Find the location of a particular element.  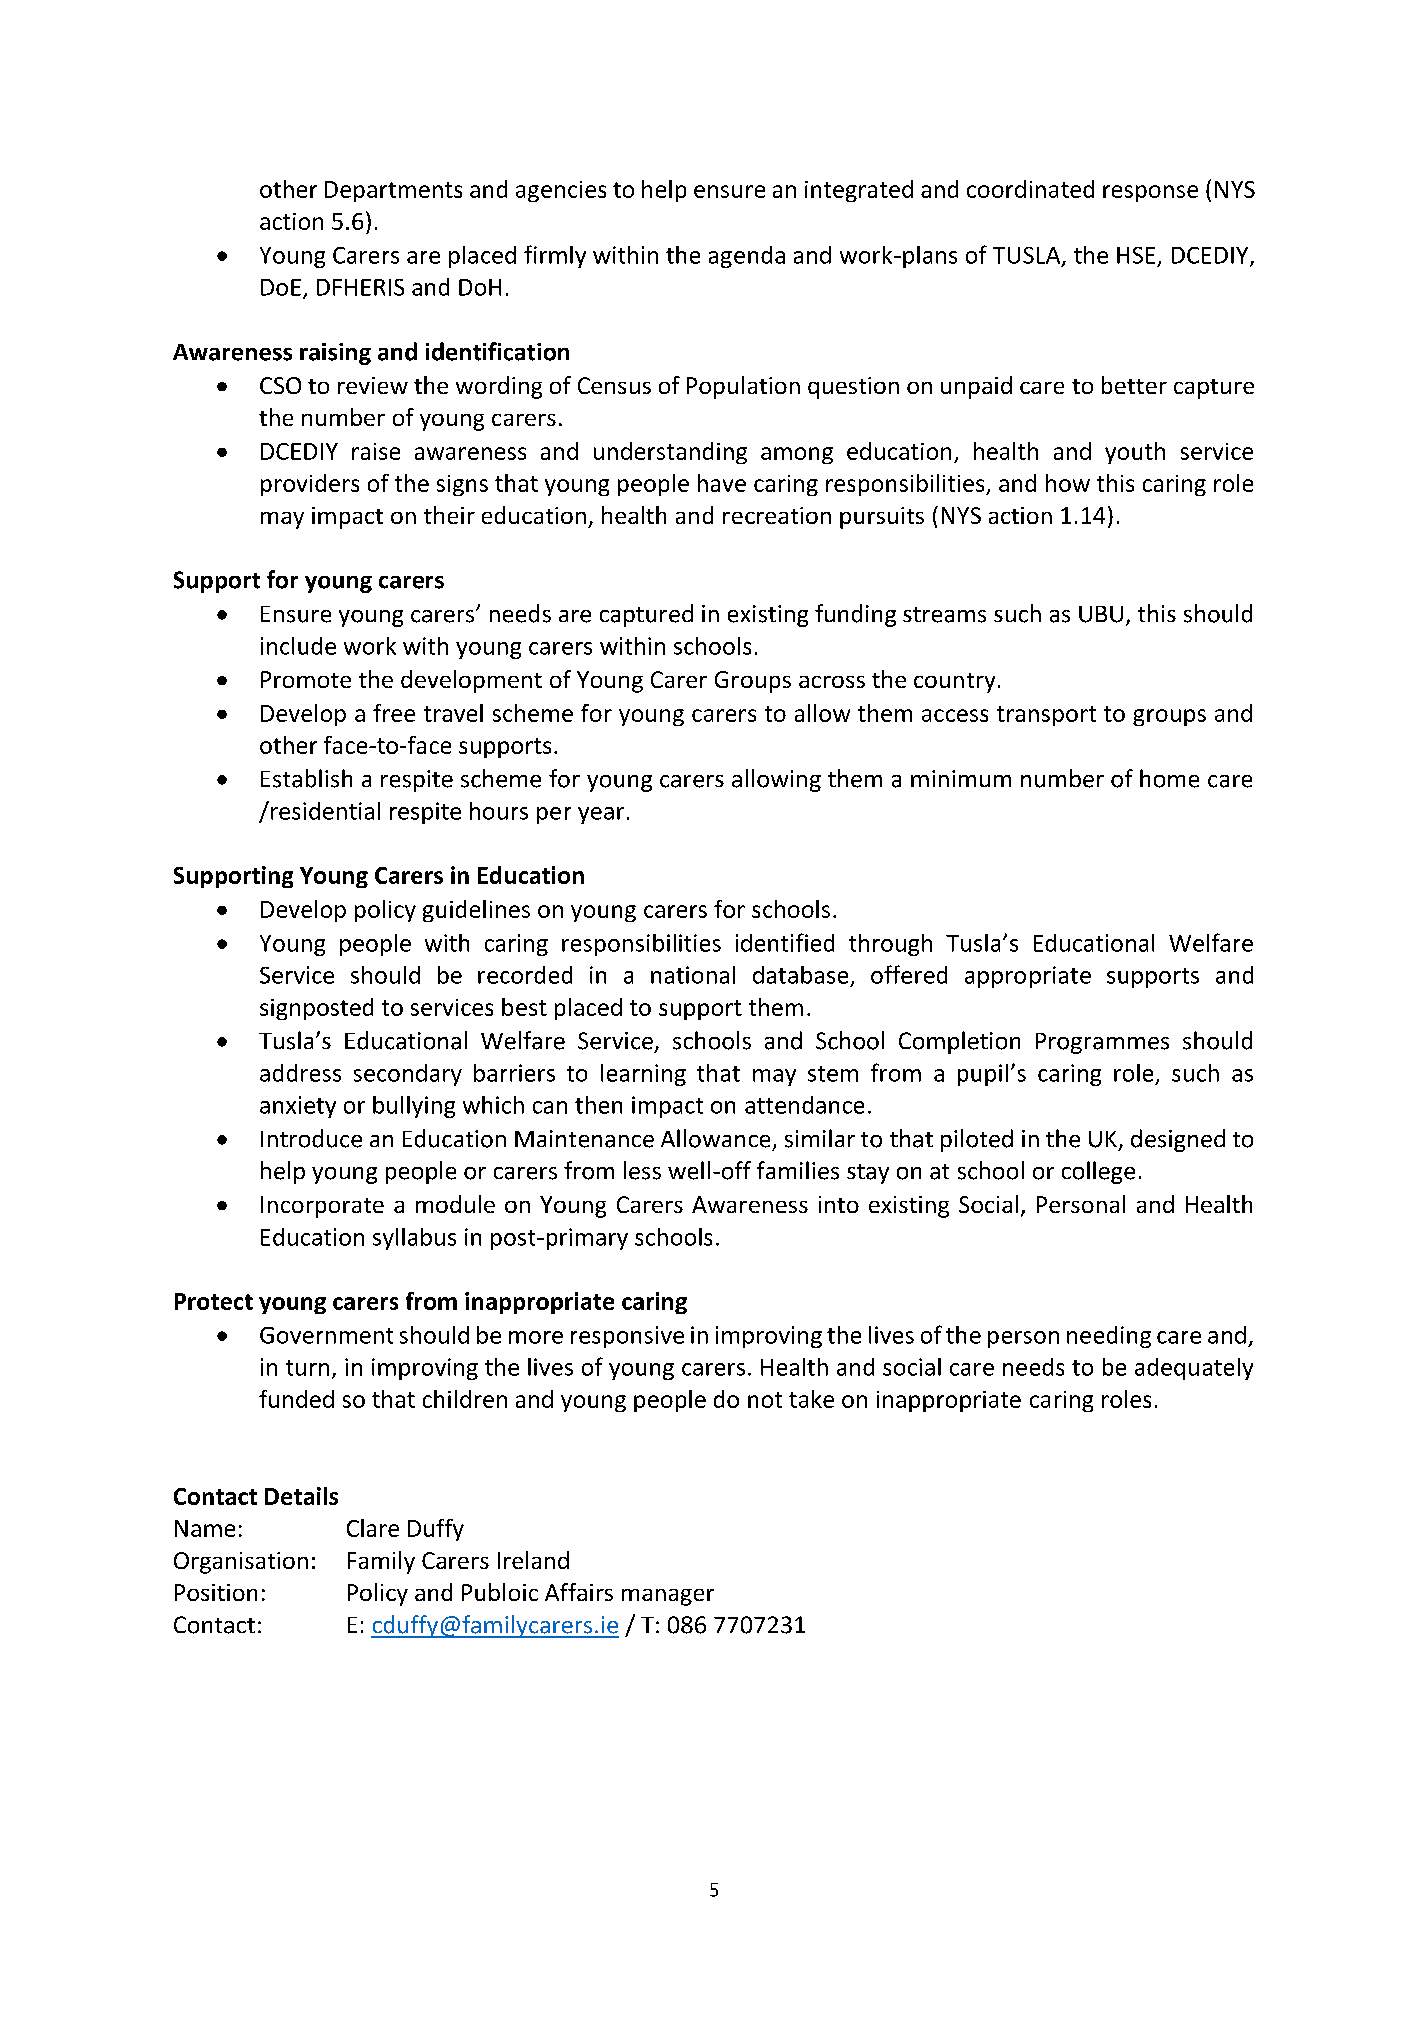

home is located at coordinates (1169, 778).
